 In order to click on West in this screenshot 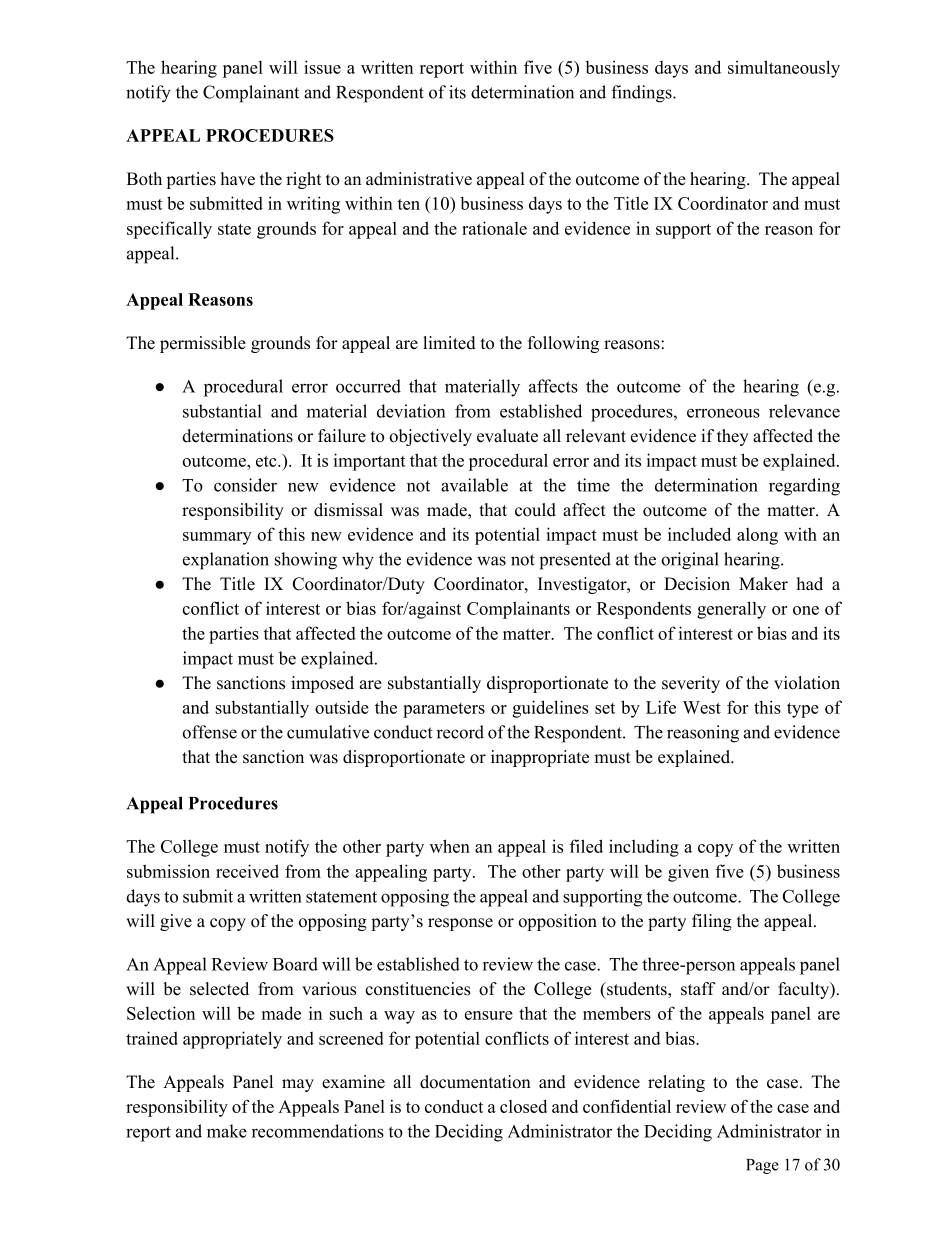, I will do `click(702, 707)`.
